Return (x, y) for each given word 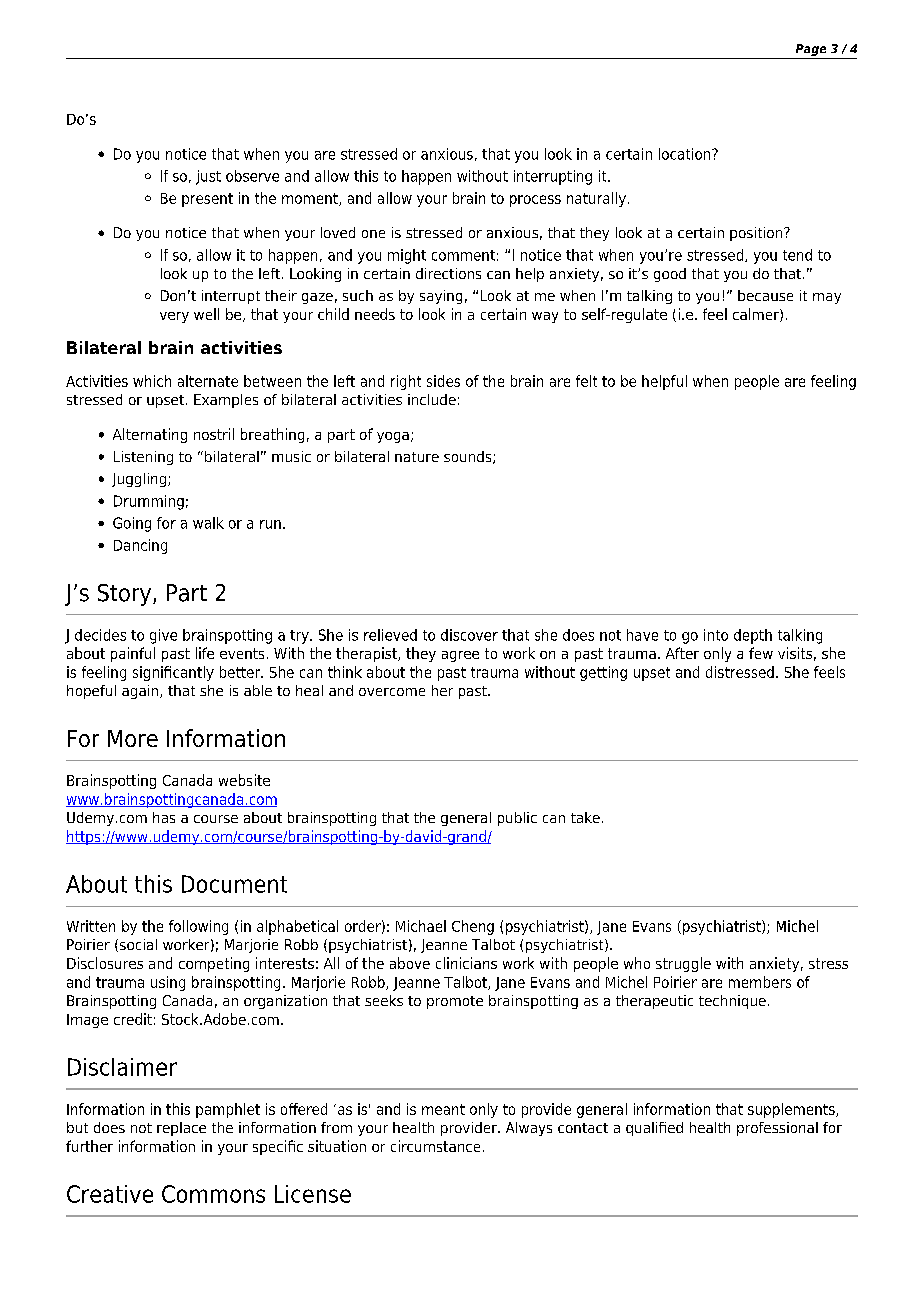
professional (777, 1129)
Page (811, 50)
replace (181, 1129)
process (535, 201)
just (208, 177)
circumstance (435, 1146)
